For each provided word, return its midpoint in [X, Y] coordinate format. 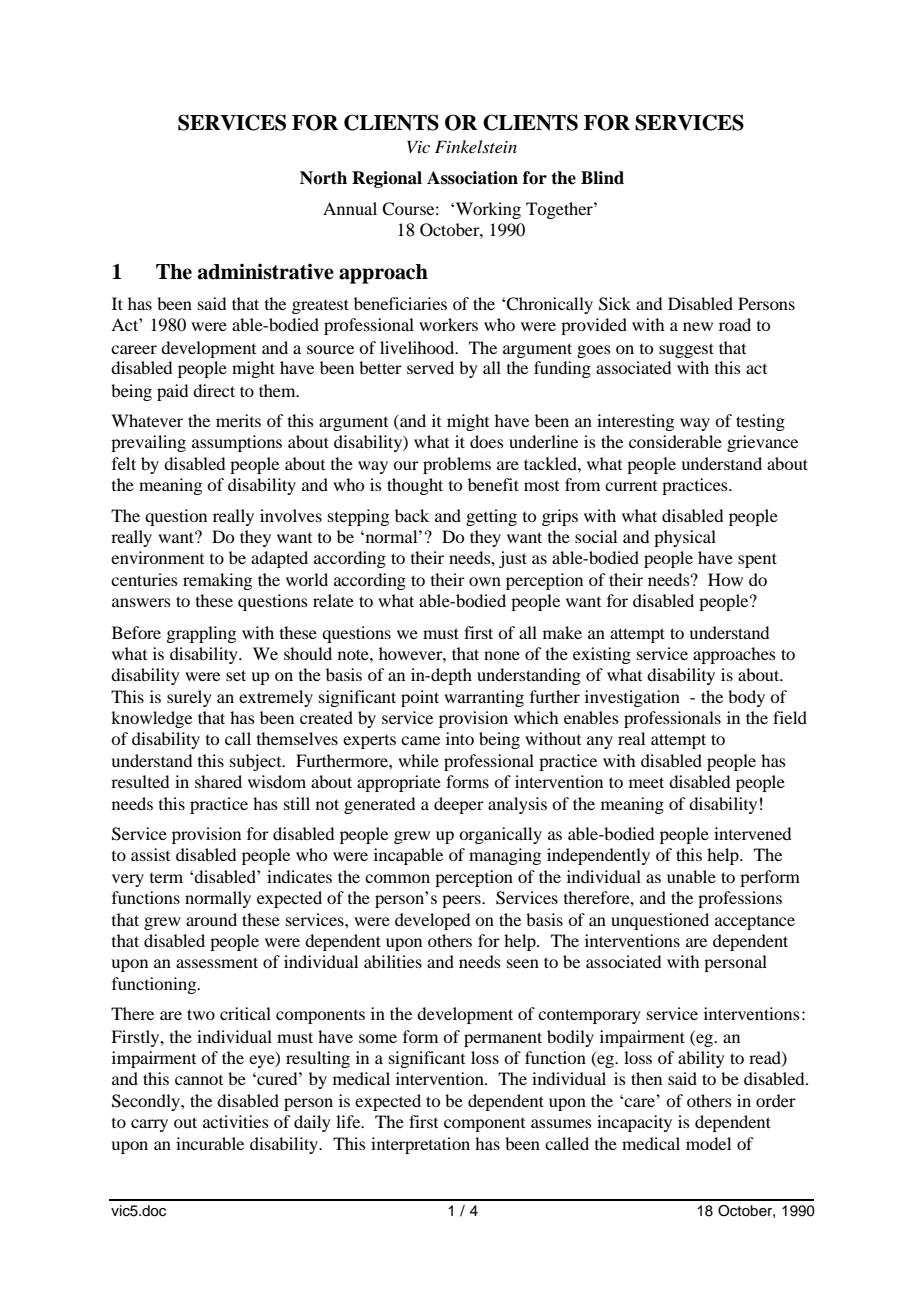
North [323, 178]
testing [760, 422]
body [746, 698]
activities [236, 1121]
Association [472, 178]
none [502, 655]
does [487, 441]
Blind [602, 178]
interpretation [420, 1145]
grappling [201, 634]
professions [740, 899]
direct [214, 390]
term [166, 878]
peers [462, 901]
